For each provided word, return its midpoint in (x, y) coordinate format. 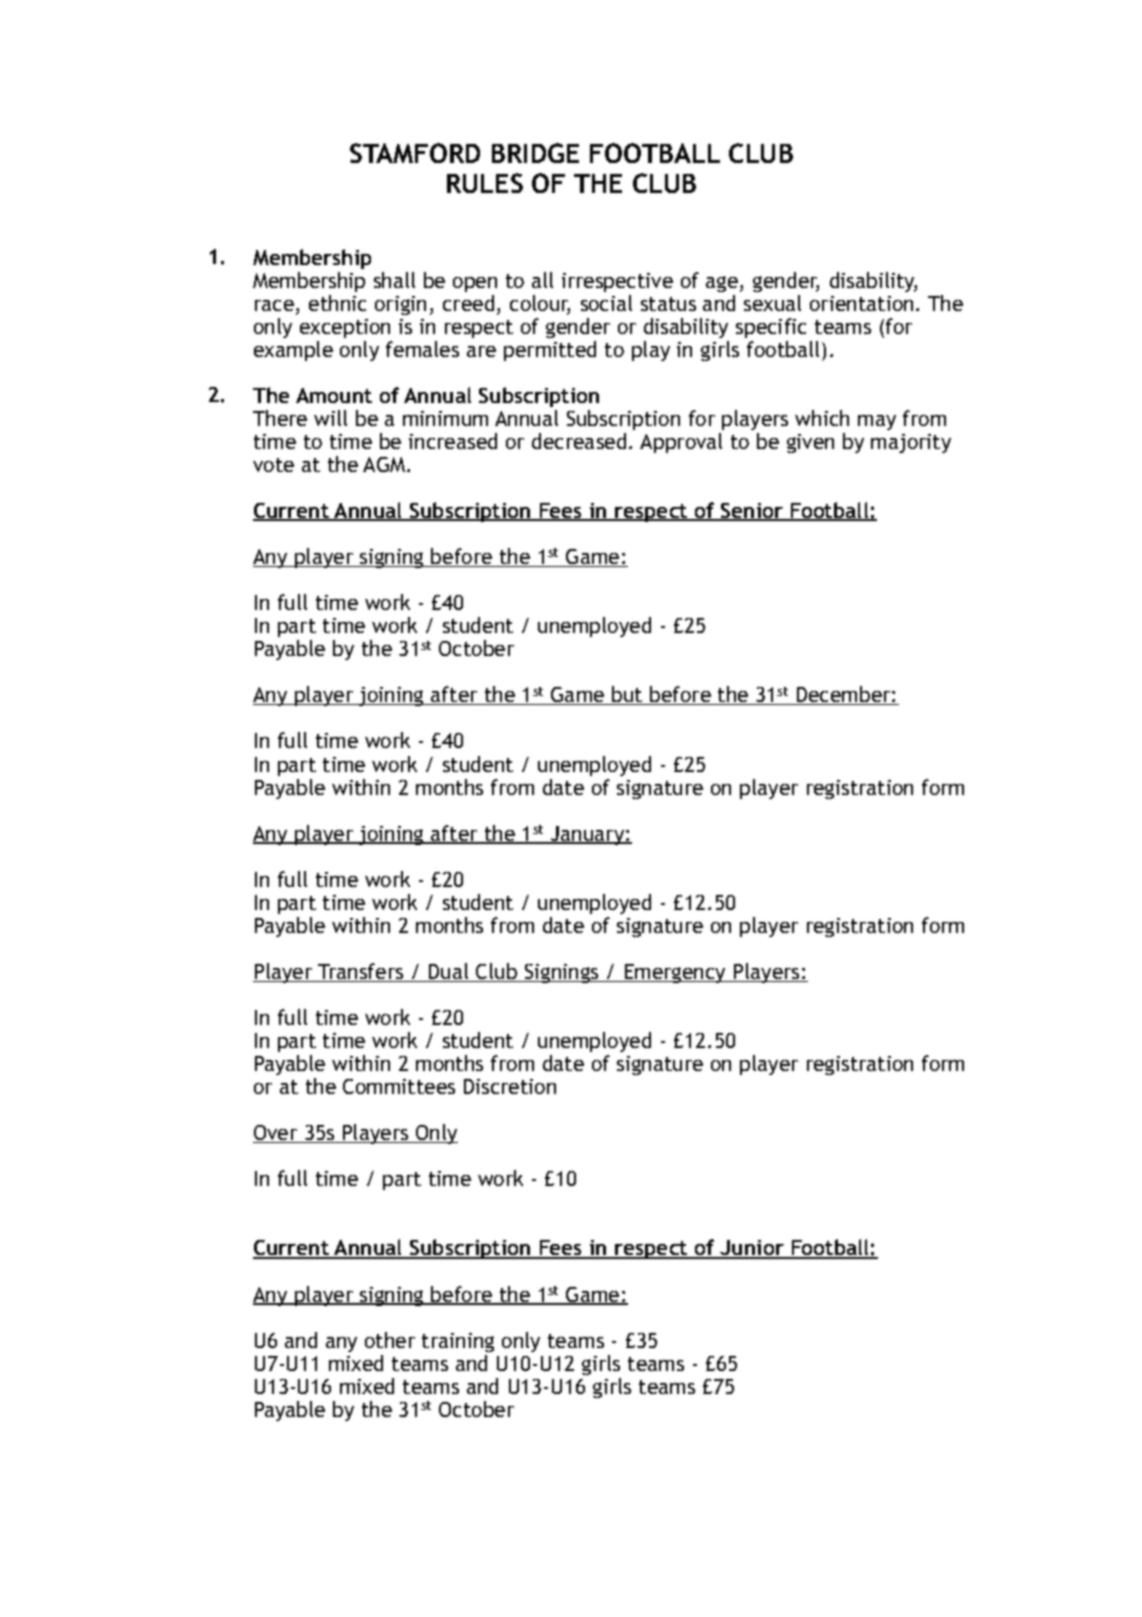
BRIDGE (535, 153)
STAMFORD (415, 153)
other (390, 1340)
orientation (861, 303)
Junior (752, 1249)
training (458, 1342)
